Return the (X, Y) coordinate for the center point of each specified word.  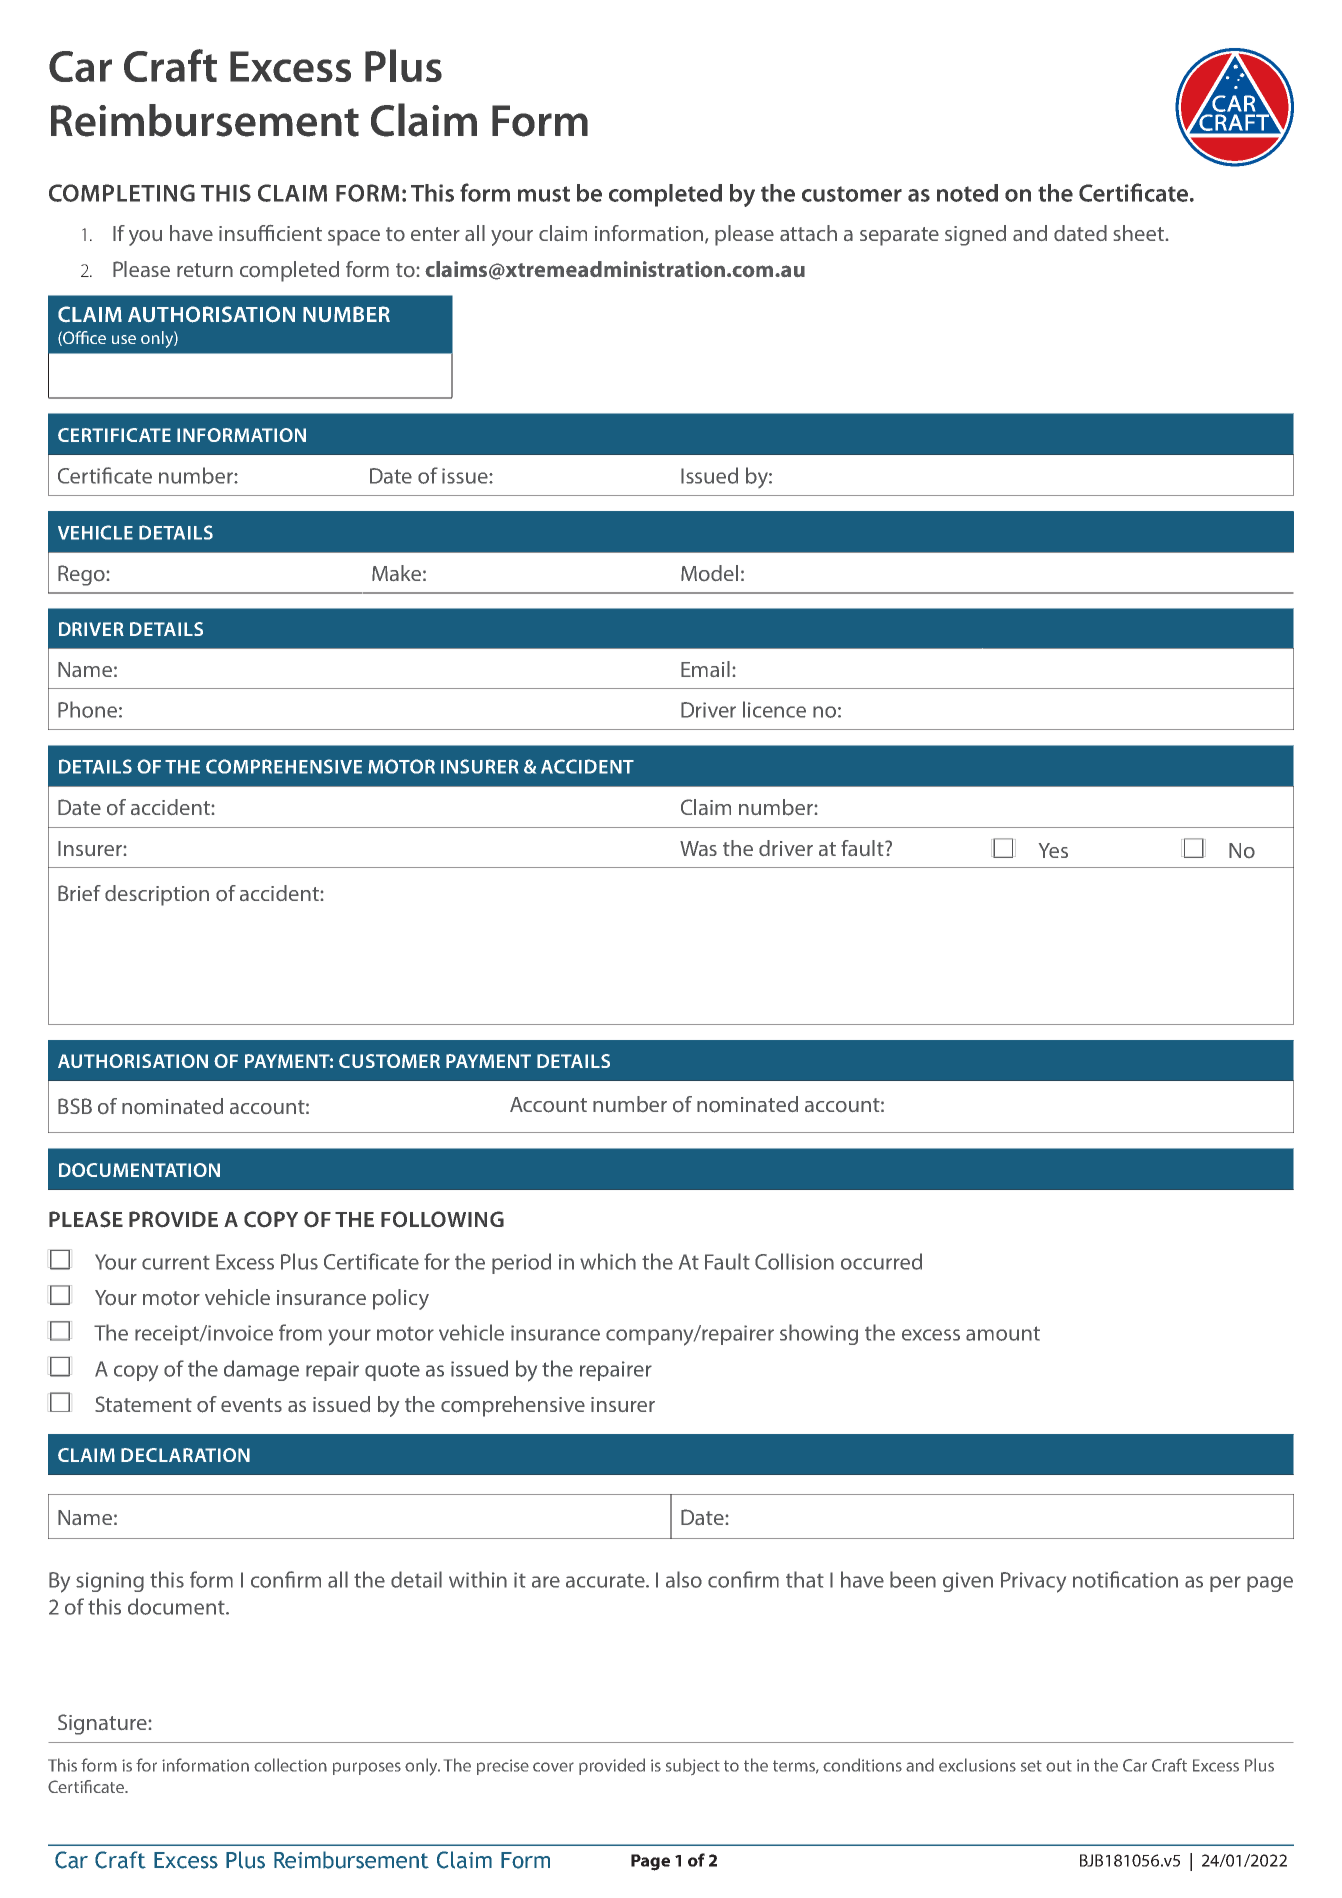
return (205, 270)
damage (261, 1370)
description (157, 895)
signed (975, 235)
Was (698, 848)
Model (709, 573)
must (544, 194)
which (608, 1261)
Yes (1053, 850)
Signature (102, 1724)
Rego (81, 575)
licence (774, 709)
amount (1003, 1333)
